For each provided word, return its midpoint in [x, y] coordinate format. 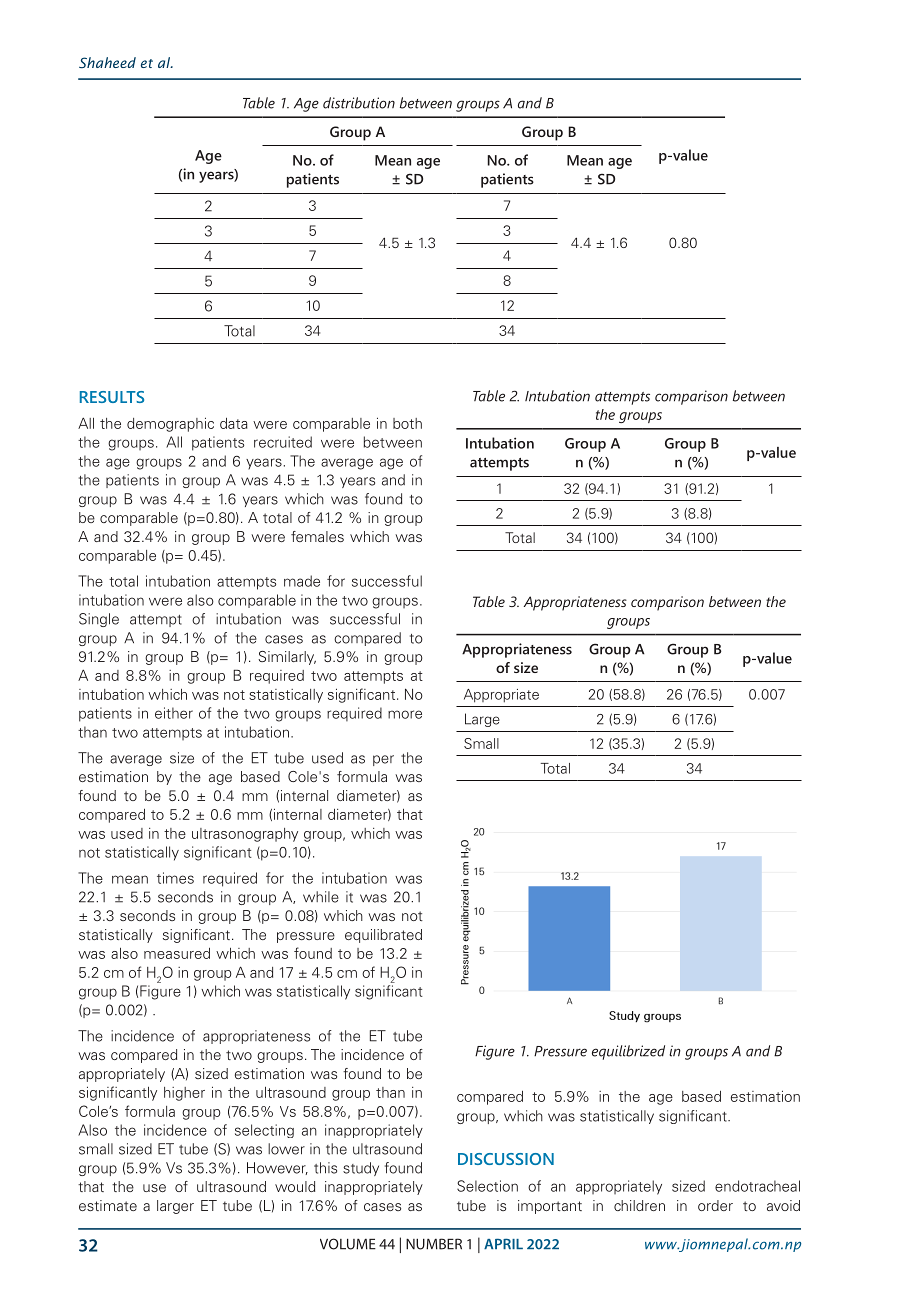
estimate [108, 1205]
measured [177, 953]
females [317, 536]
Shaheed [107, 62]
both [407, 423]
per [383, 760]
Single [99, 620]
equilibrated [383, 936]
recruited [283, 442]
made [302, 581]
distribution [359, 103]
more [405, 714]
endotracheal [757, 1186]
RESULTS [112, 397]
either [174, 713]
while [321, 897]
